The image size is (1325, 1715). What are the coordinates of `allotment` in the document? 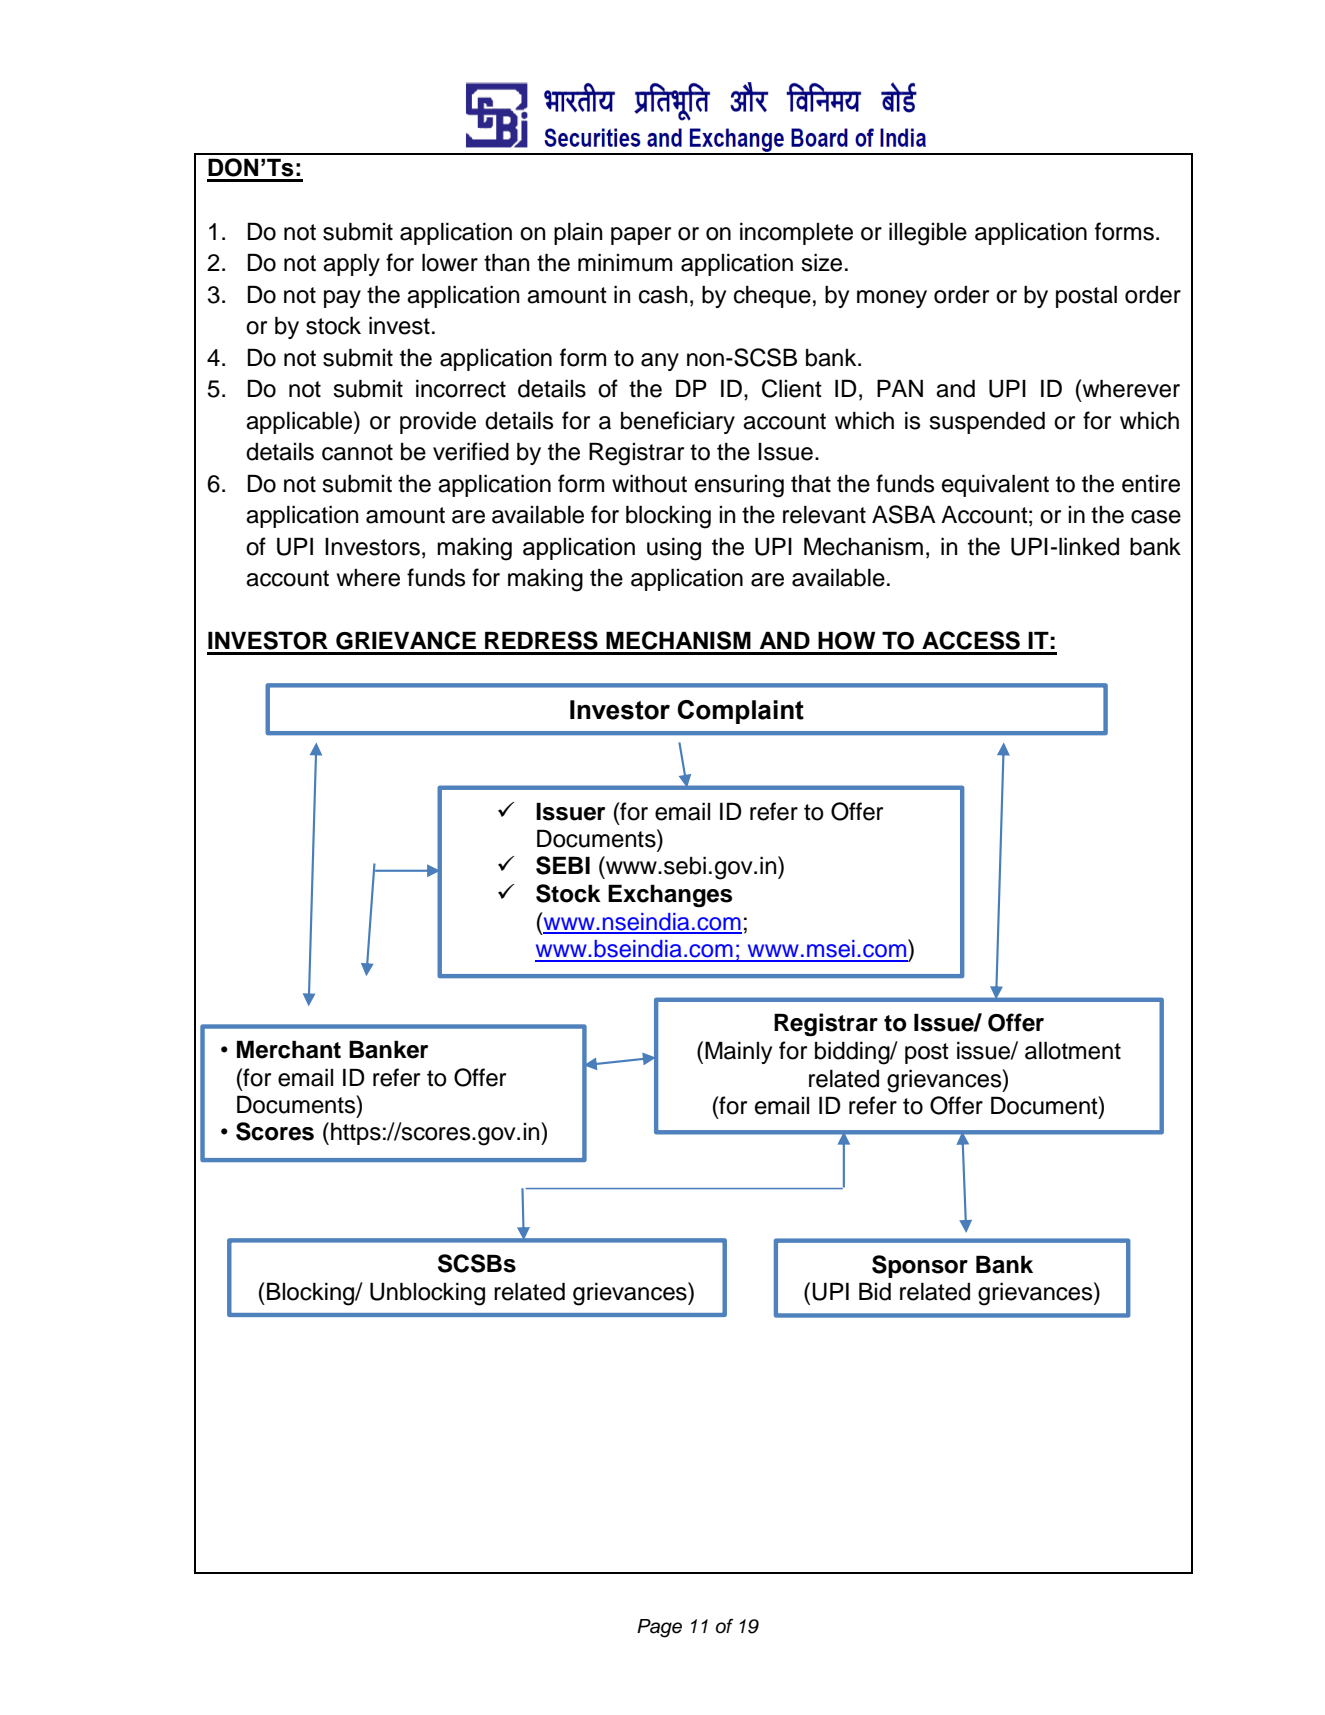 It's located at (1073, 1050).
